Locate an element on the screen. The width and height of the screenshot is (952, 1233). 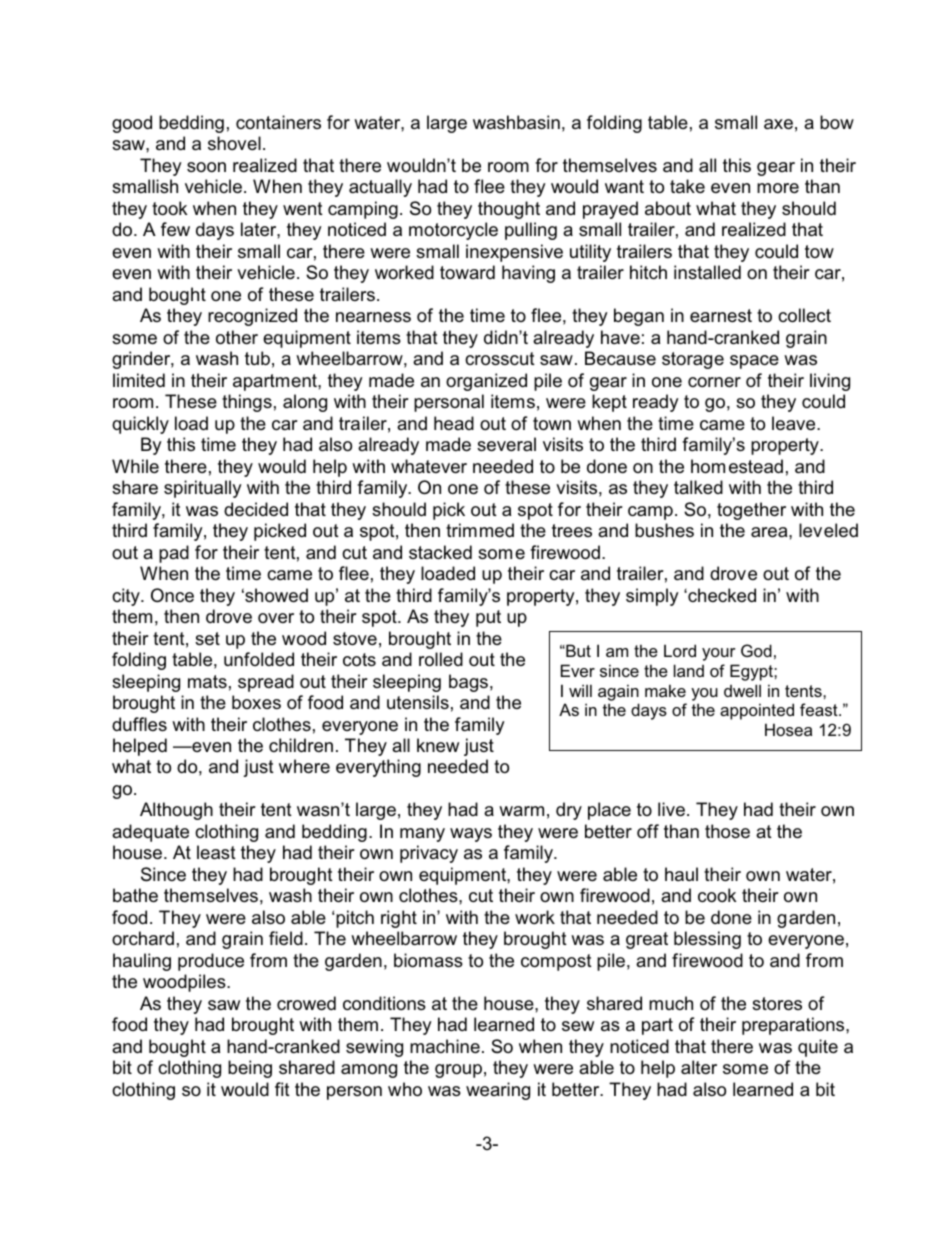
spiritually is located at coordinates (203, 489).
